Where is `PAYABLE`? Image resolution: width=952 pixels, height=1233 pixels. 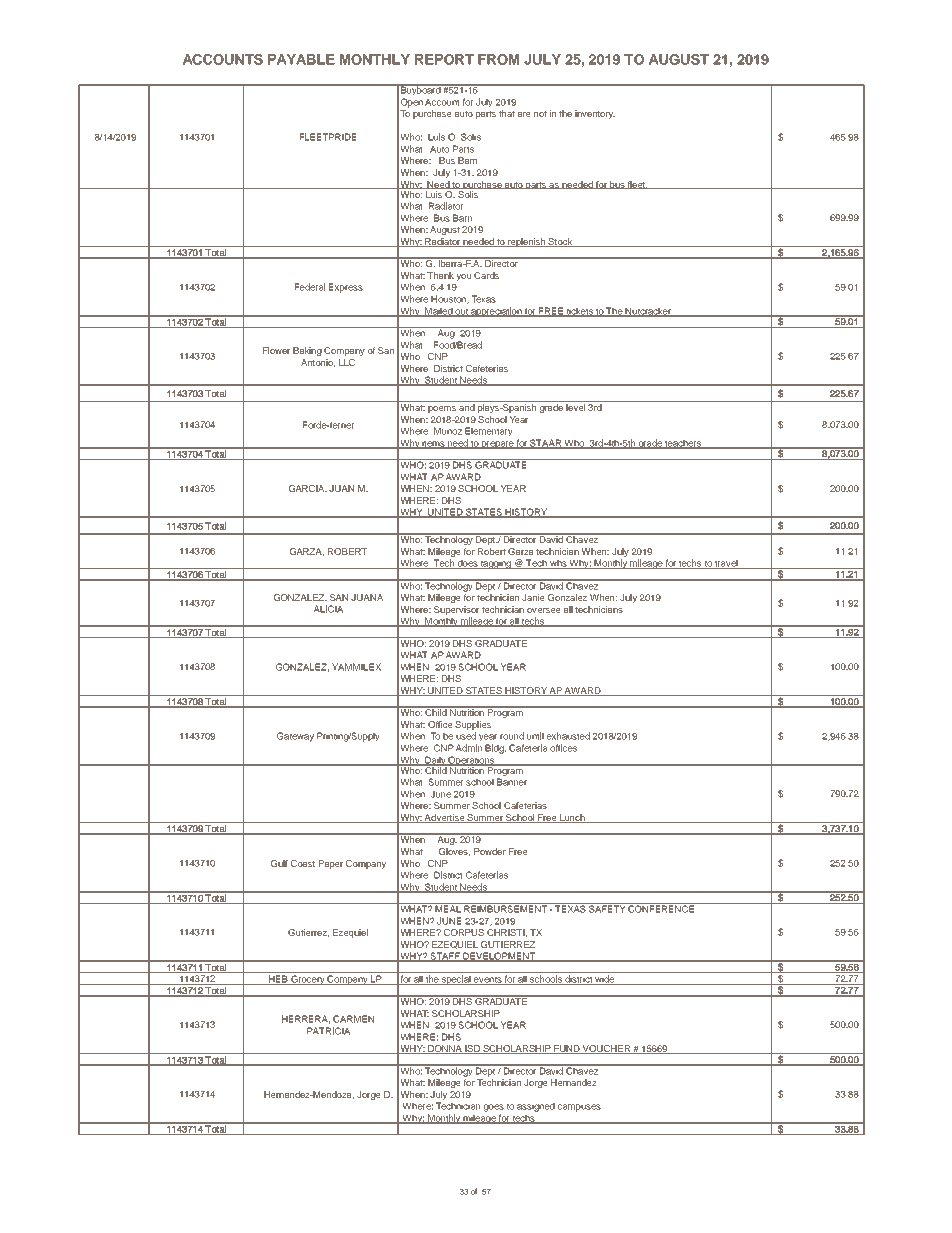
PAYABLE is located at coordinates (301, 59).
